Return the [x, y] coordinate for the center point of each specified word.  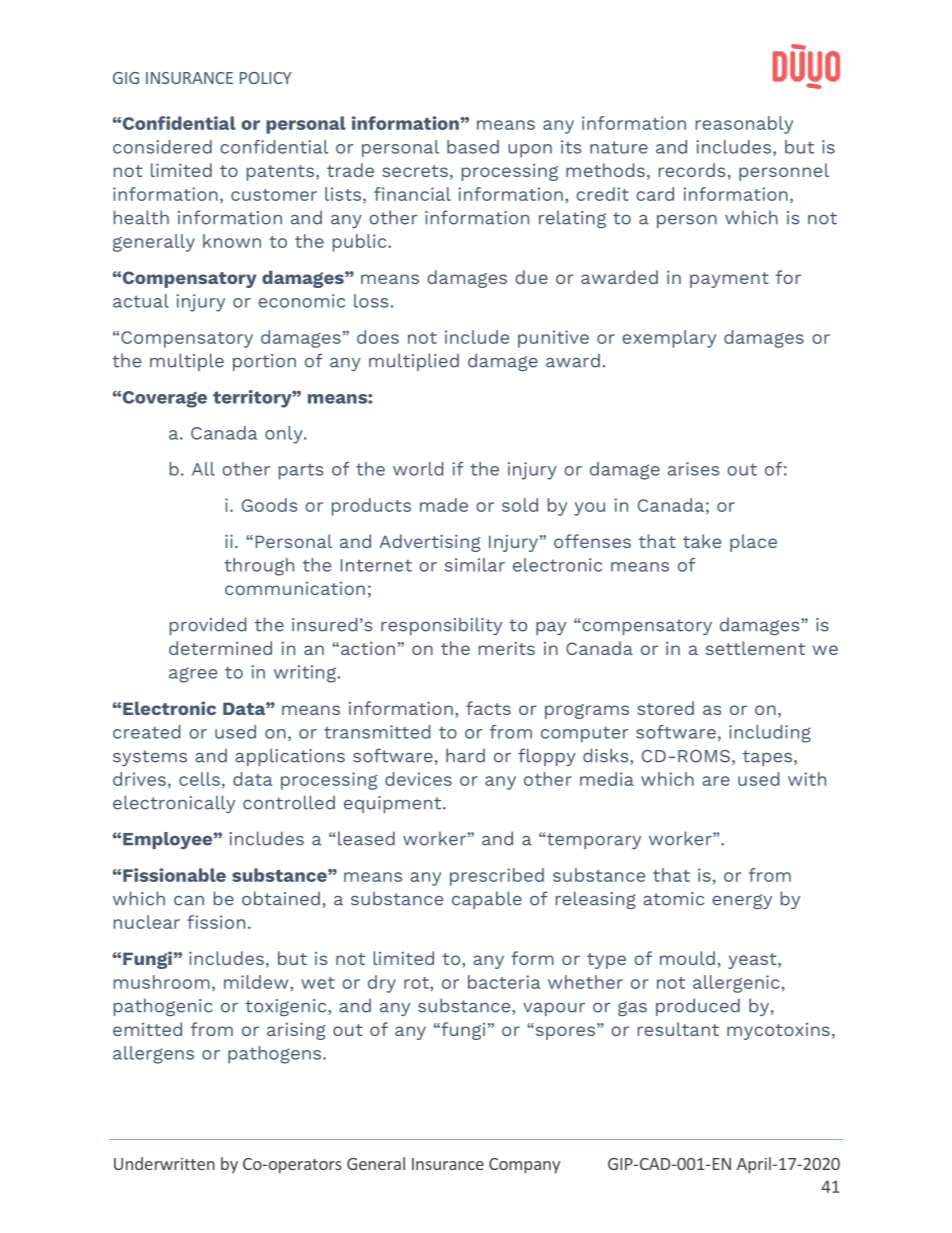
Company [524, 1166]
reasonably [744, 125]
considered [162, 147]
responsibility [441, 626]
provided [208, 626]
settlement [755, 648]
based [473, 147]
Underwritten [164, 1163]
